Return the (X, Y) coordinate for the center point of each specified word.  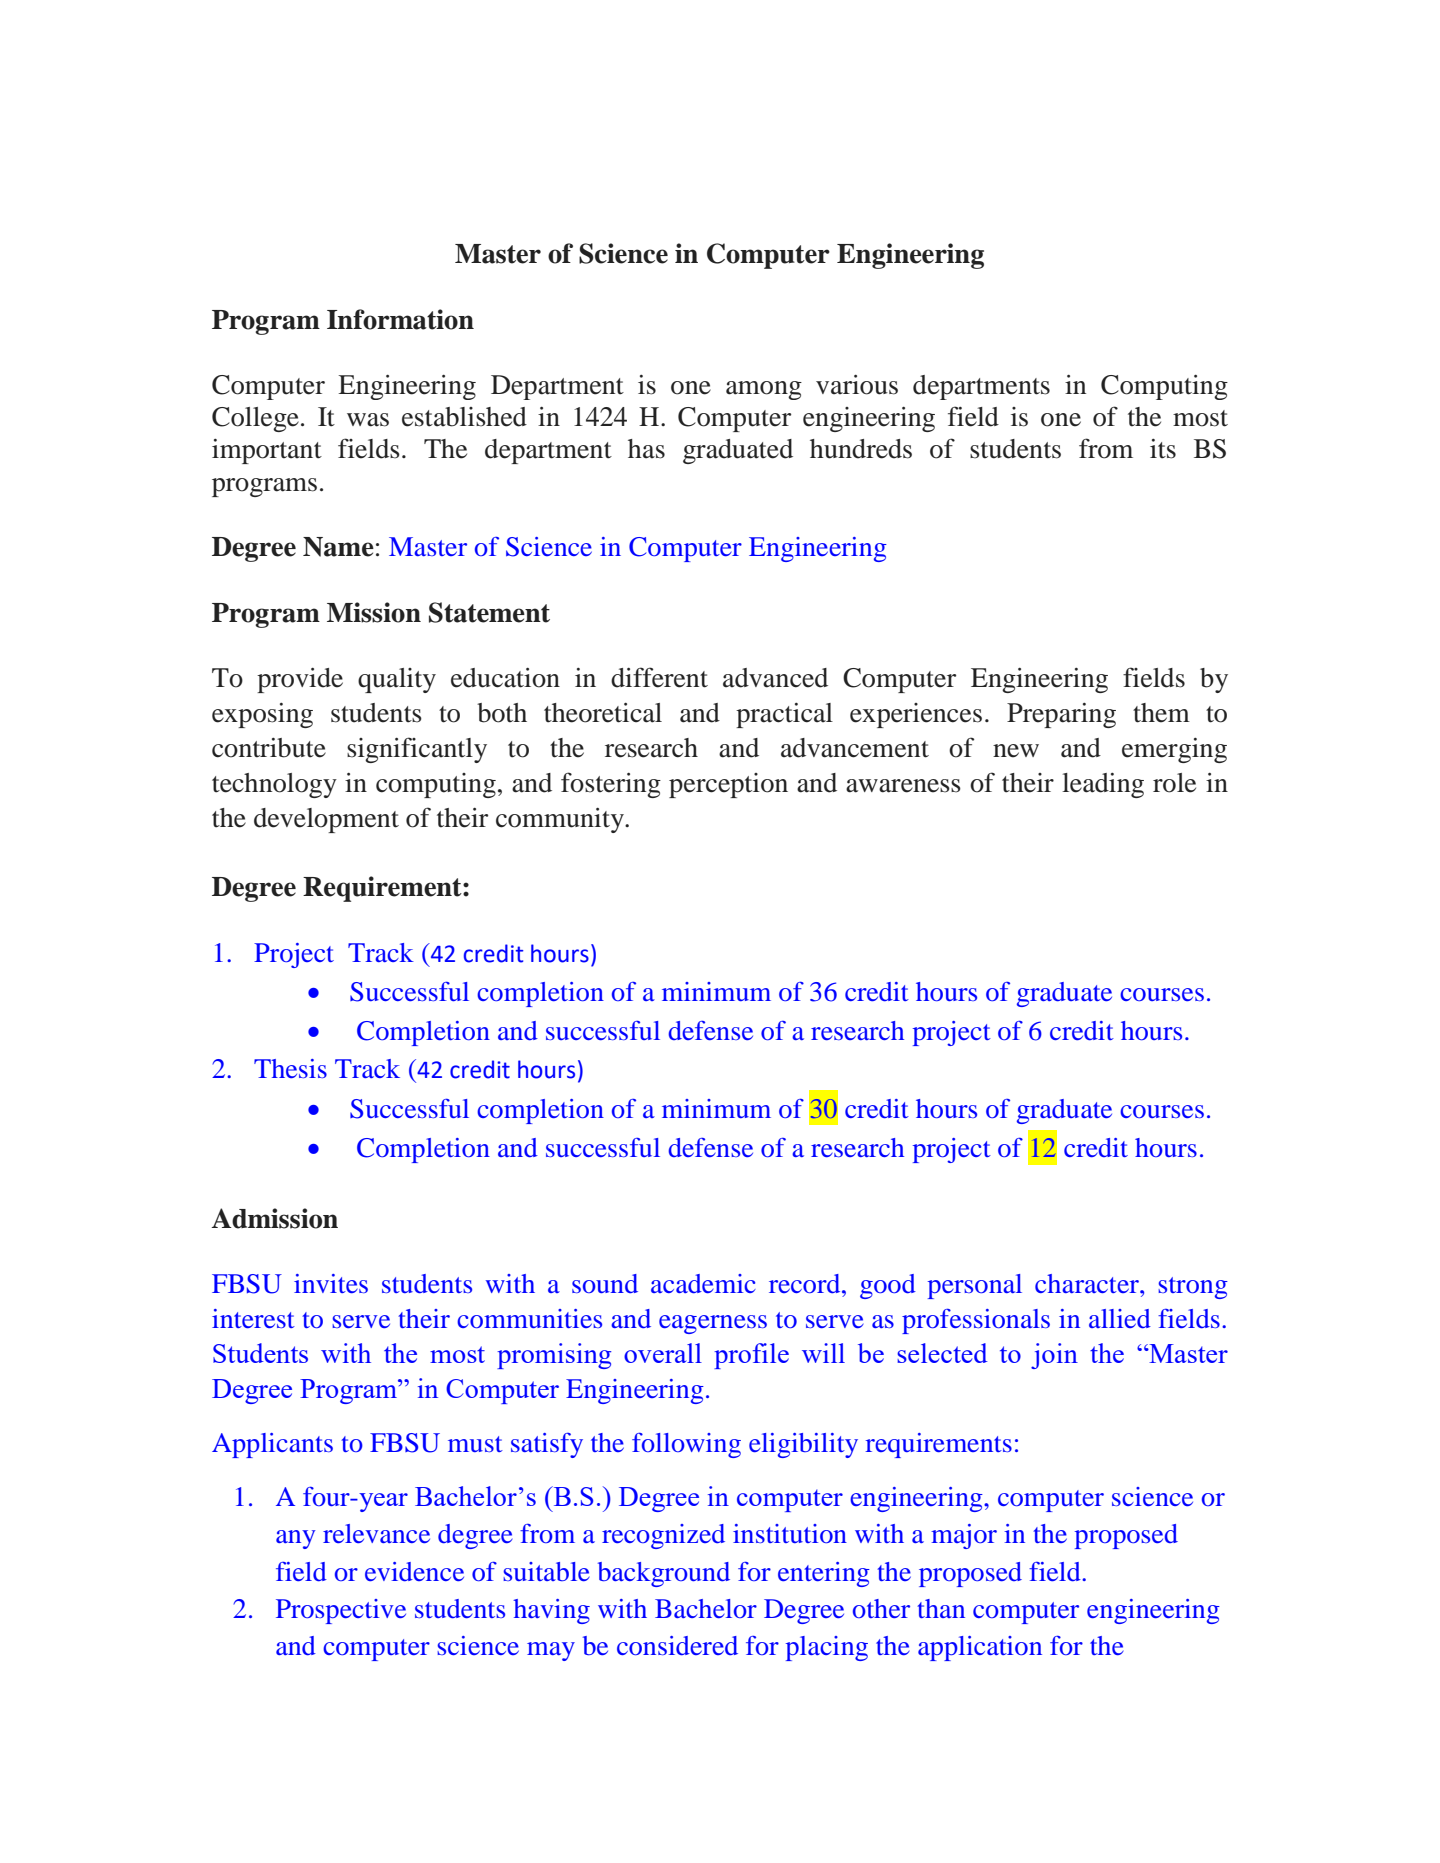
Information (400, 319)
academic (703, 1284)
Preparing (1061, 715)
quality (397, 680)
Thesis (290, 1068)
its (1163, 449)
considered (677, 1646)
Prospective (341, 1611)
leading (1103, 785)
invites (331, 1283)
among (764, 390)
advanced (775, 678)
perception (728, 785)
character (1088, 1283)
